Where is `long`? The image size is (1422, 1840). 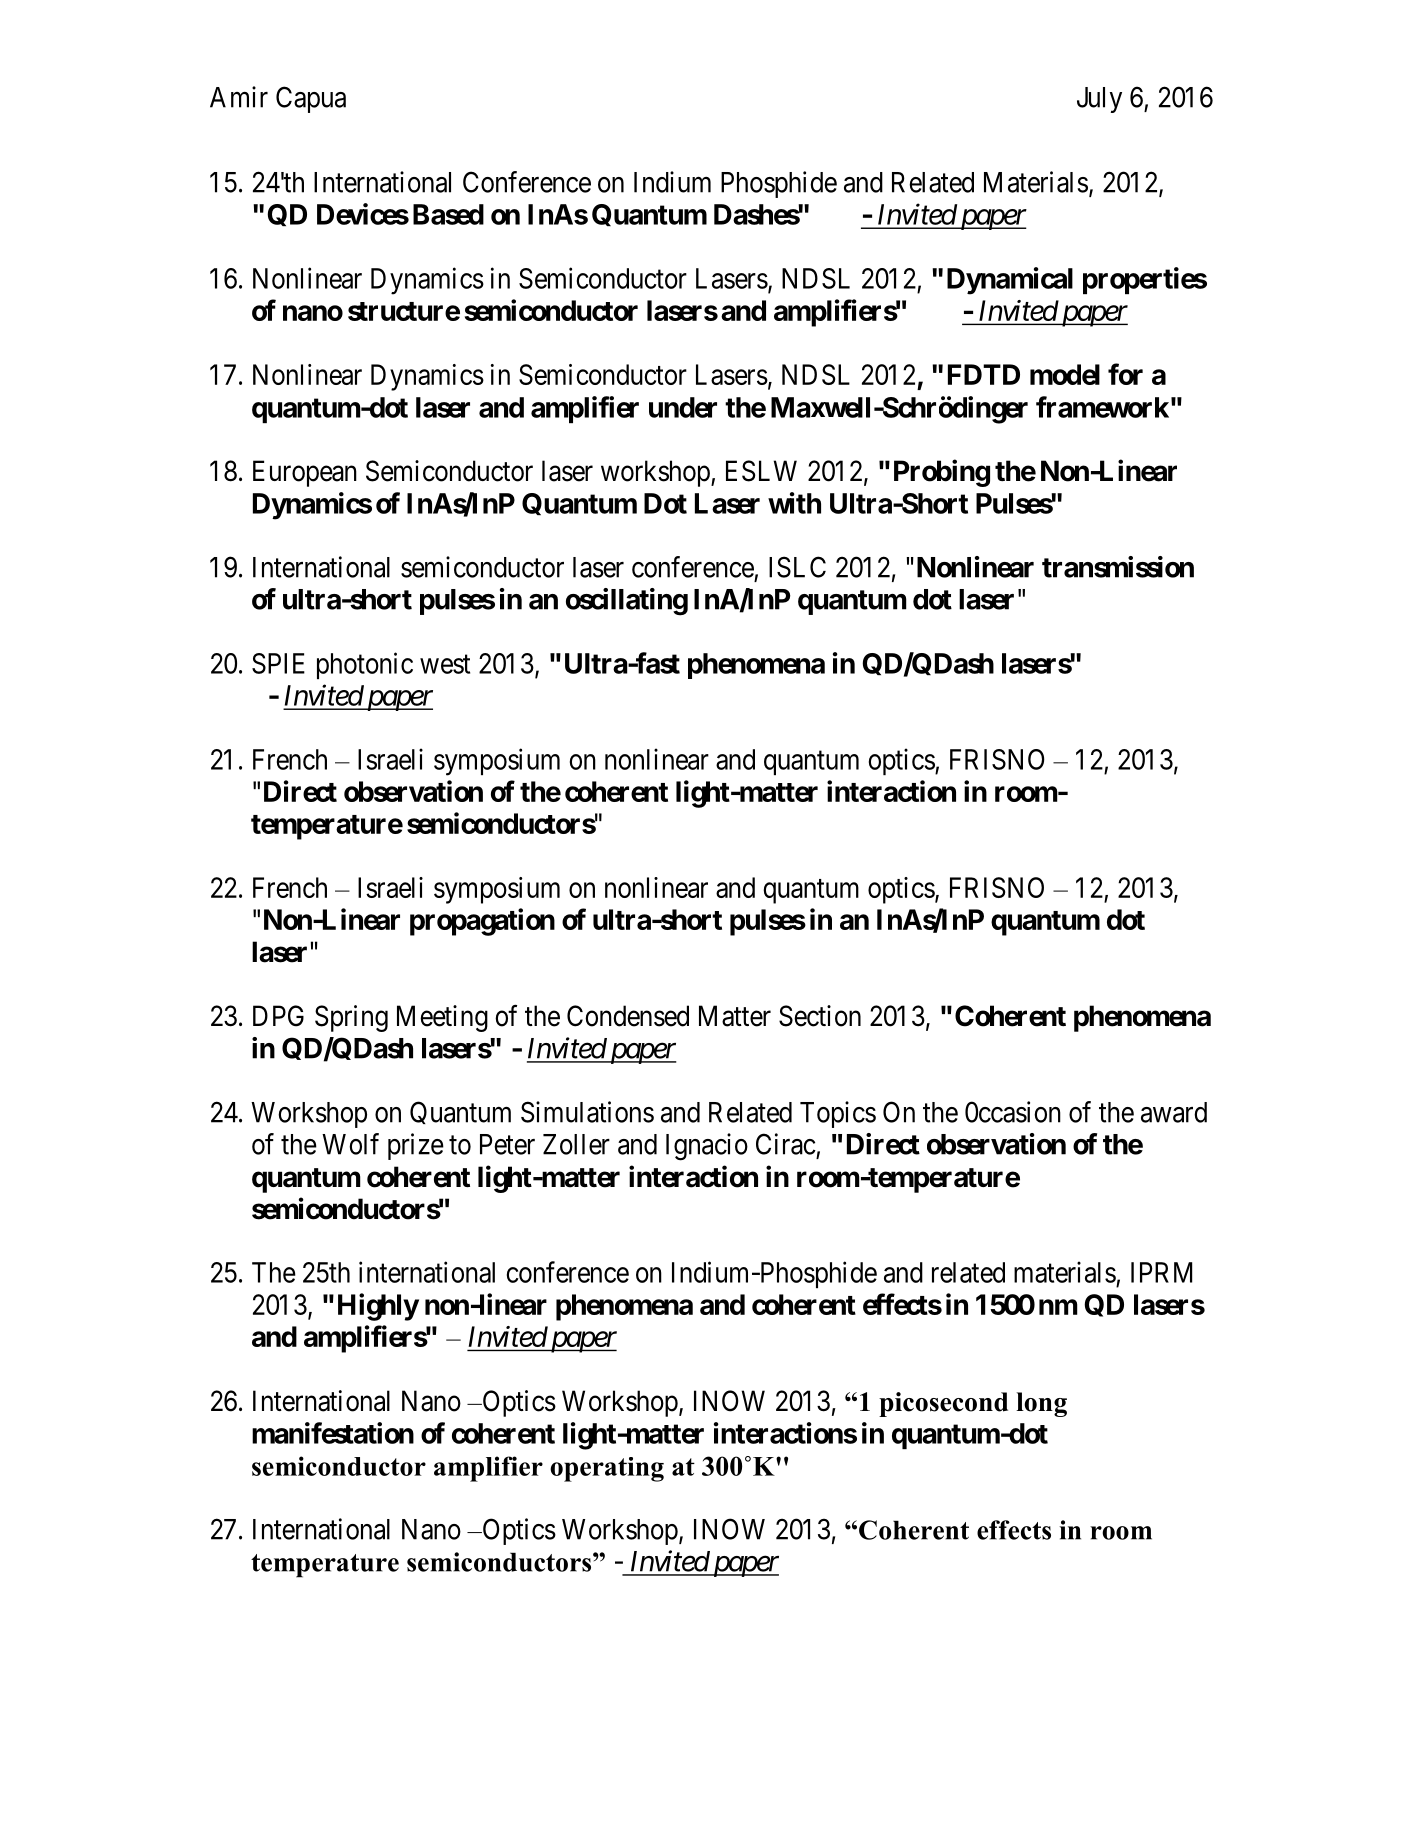
long is located at coordinates (1041, 1404).
